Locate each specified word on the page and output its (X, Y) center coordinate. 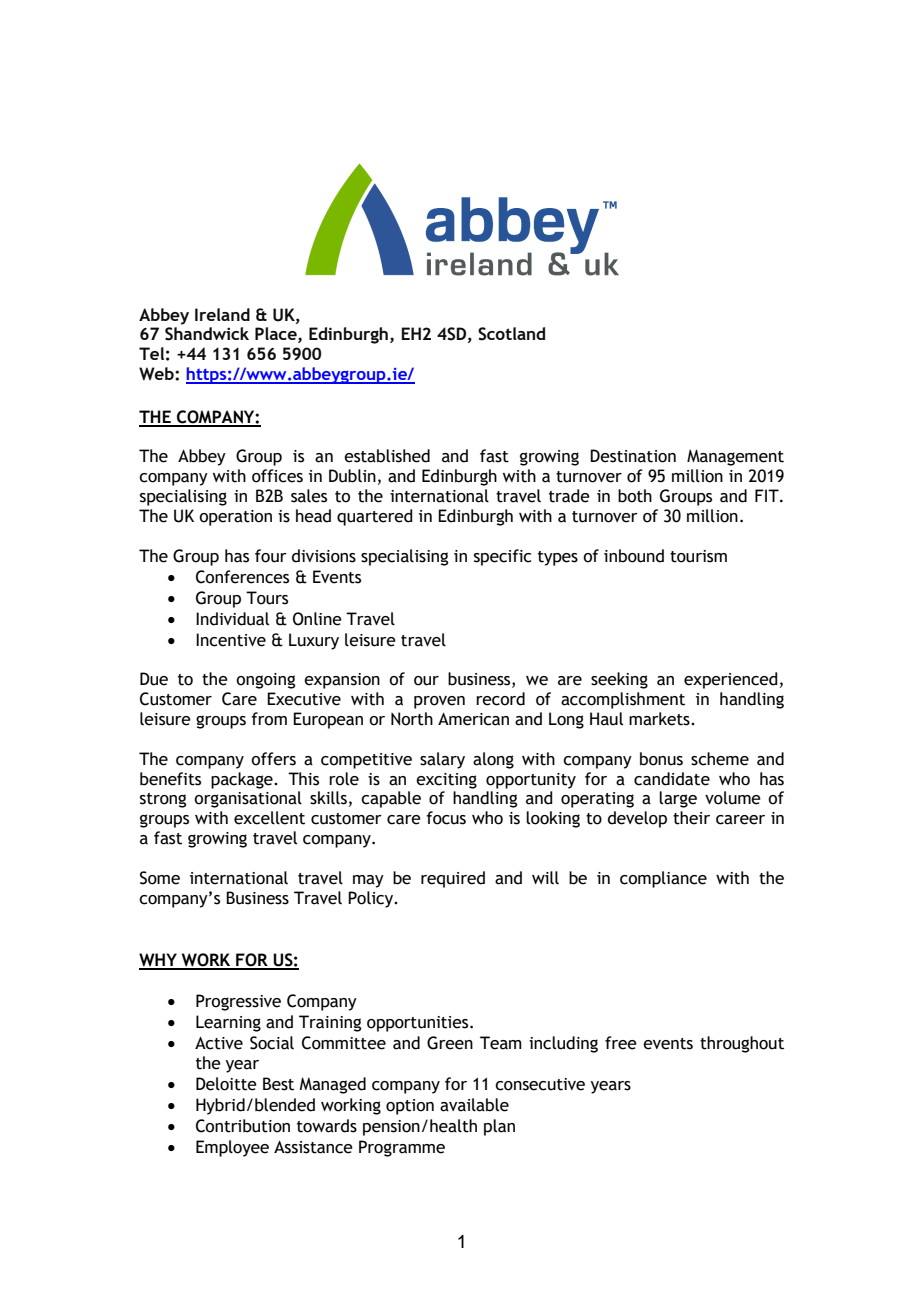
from (269, 719)
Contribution (243, 1126)
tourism (698, 556)
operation (235, 518)
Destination (633, 456)
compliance (663, 879)
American (473, 719)
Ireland (222, 314)
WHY (159, 961)
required (453, 879)
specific (502, 557)
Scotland (511, 334)
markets (660, 719)
